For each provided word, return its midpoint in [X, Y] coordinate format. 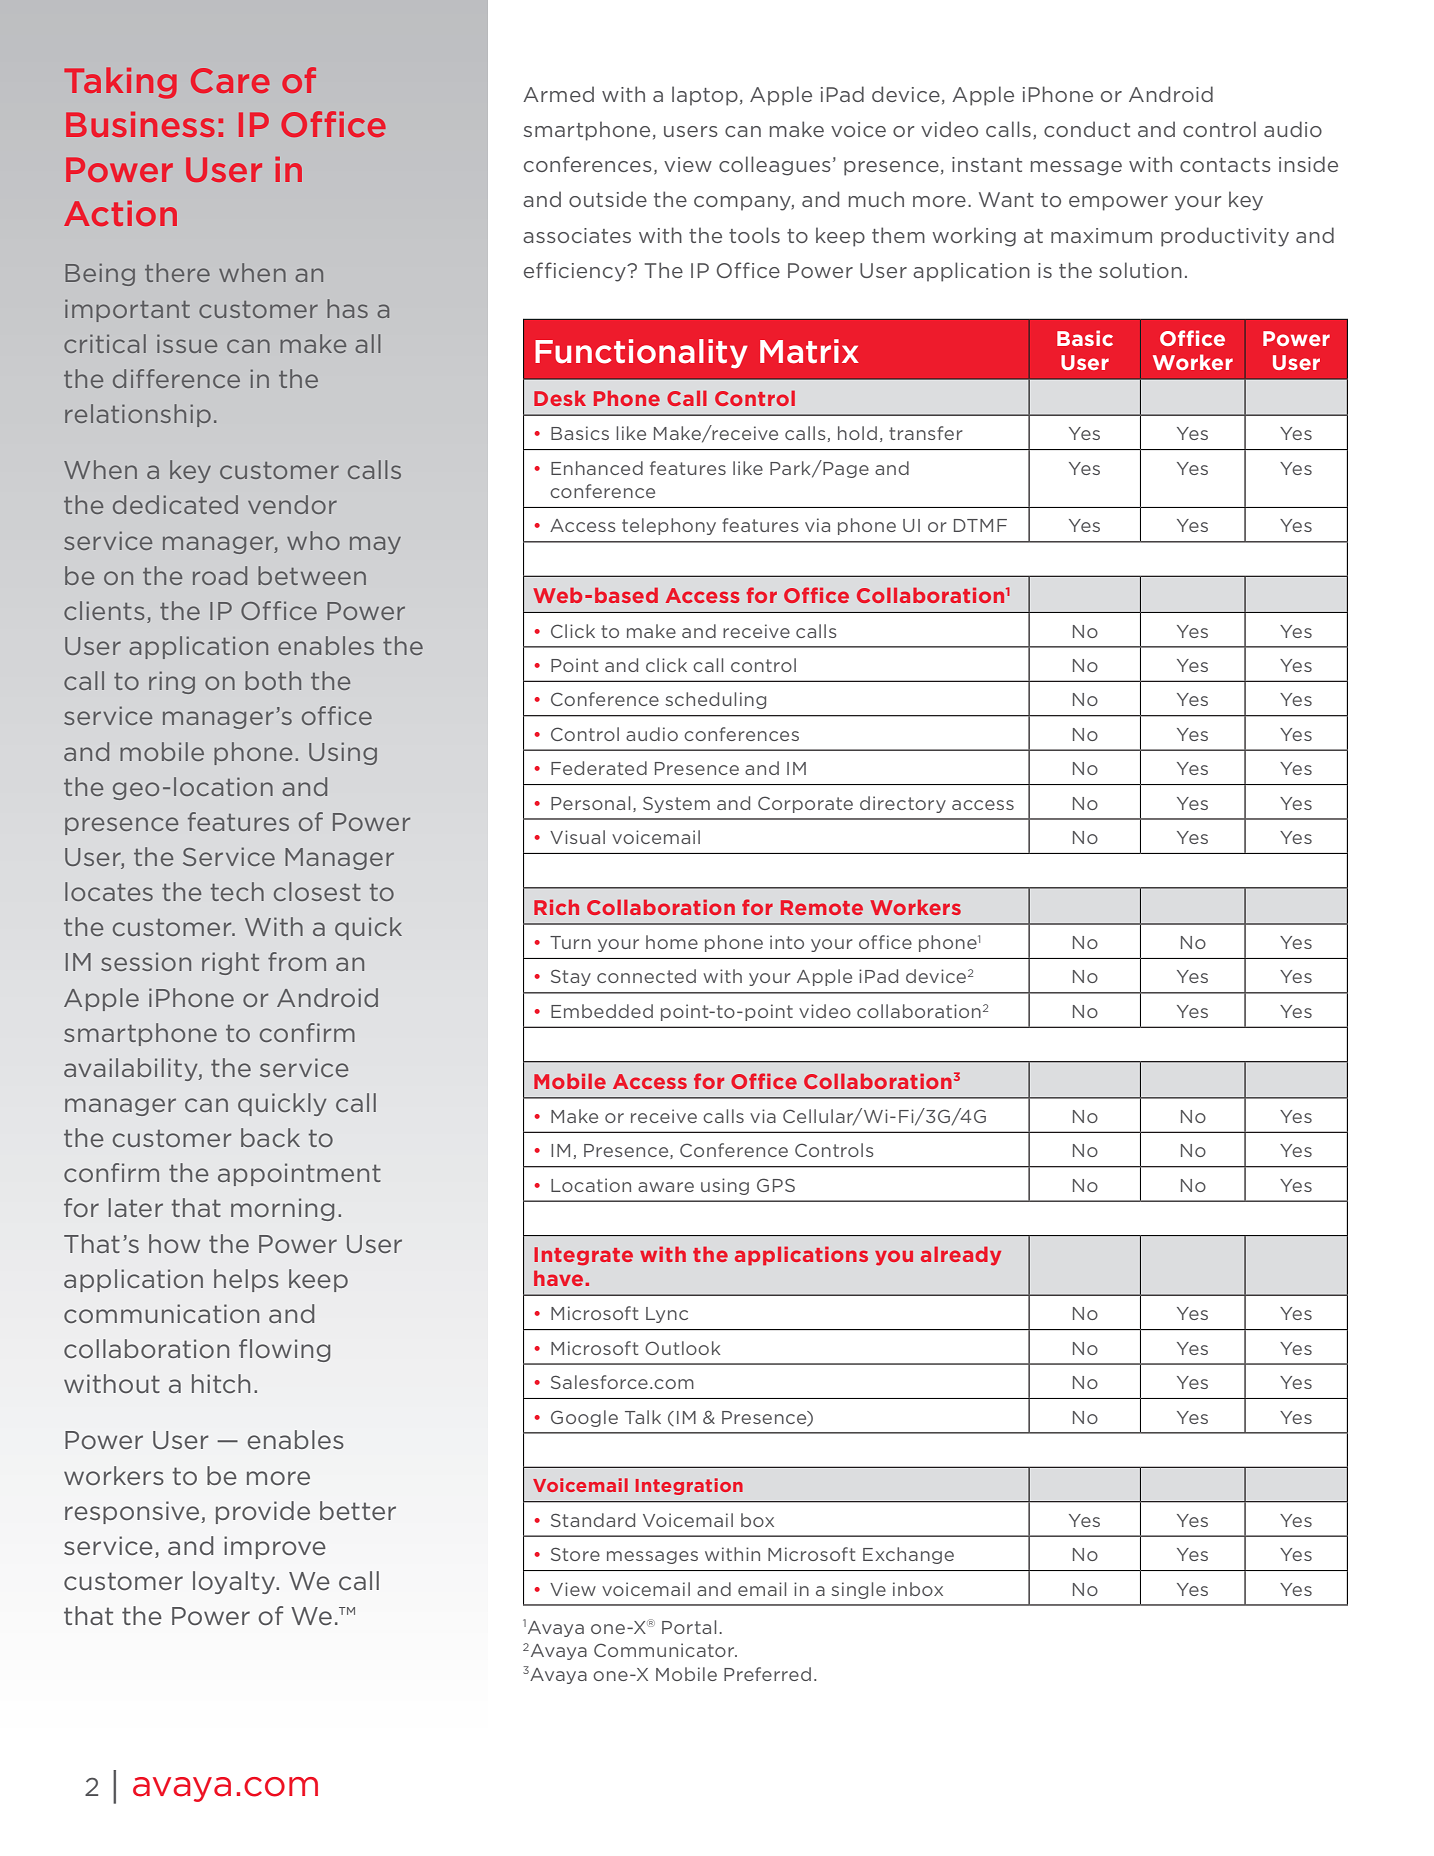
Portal [689, 1627]
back [270, 1137]
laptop [705, 96]
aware [666, 1187]
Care [230, 80]
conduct [1087, 129]
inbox [918, 1589]
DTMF [980, 525]
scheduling [715, 700]
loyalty [235, 1582]
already [961, 1256]
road [220, 575]
